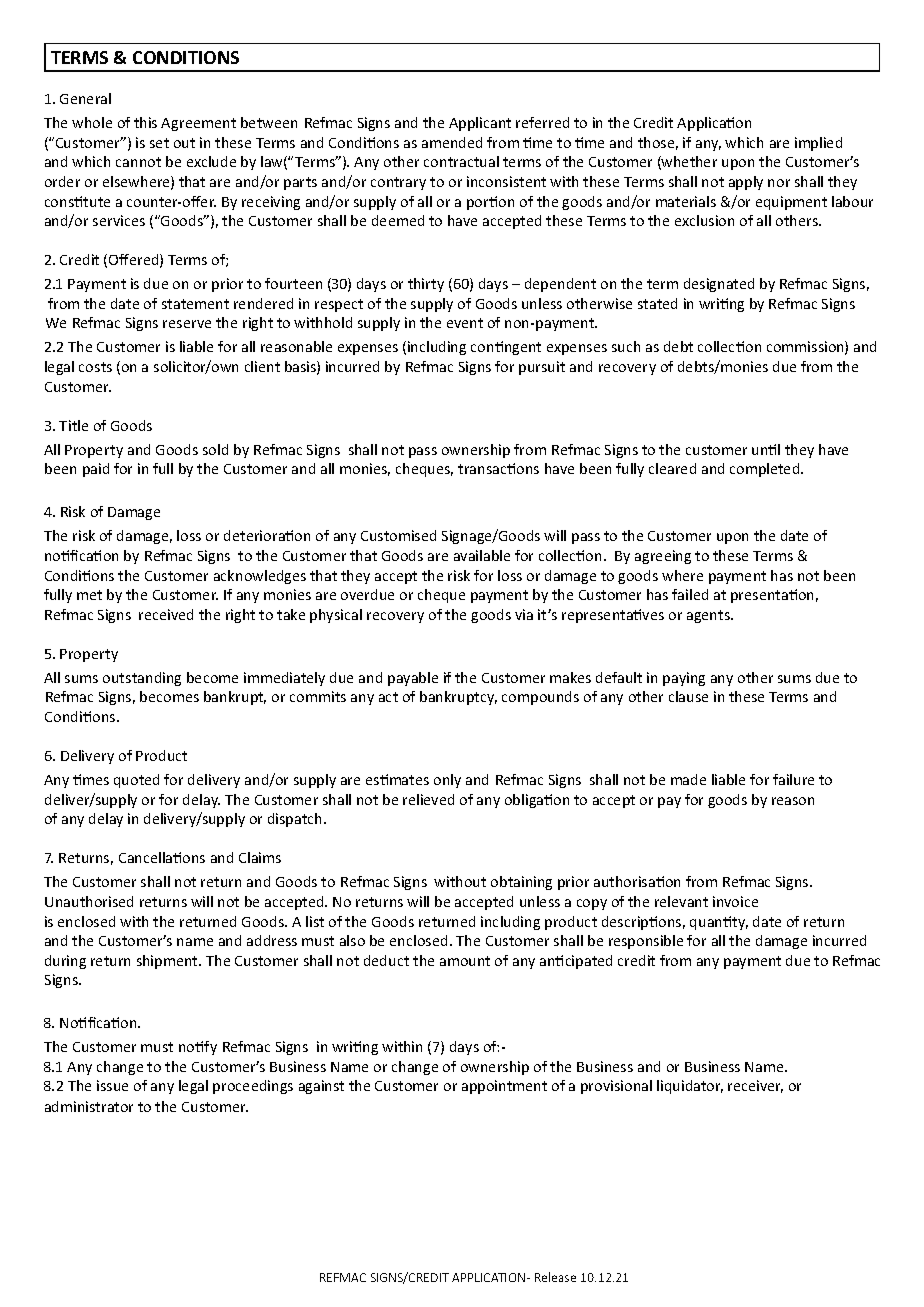 The image size is (924, 1307). What do you see at coordinates (142, 679) in the page?
I see `outstanding` at bounding box center [142, 679].
